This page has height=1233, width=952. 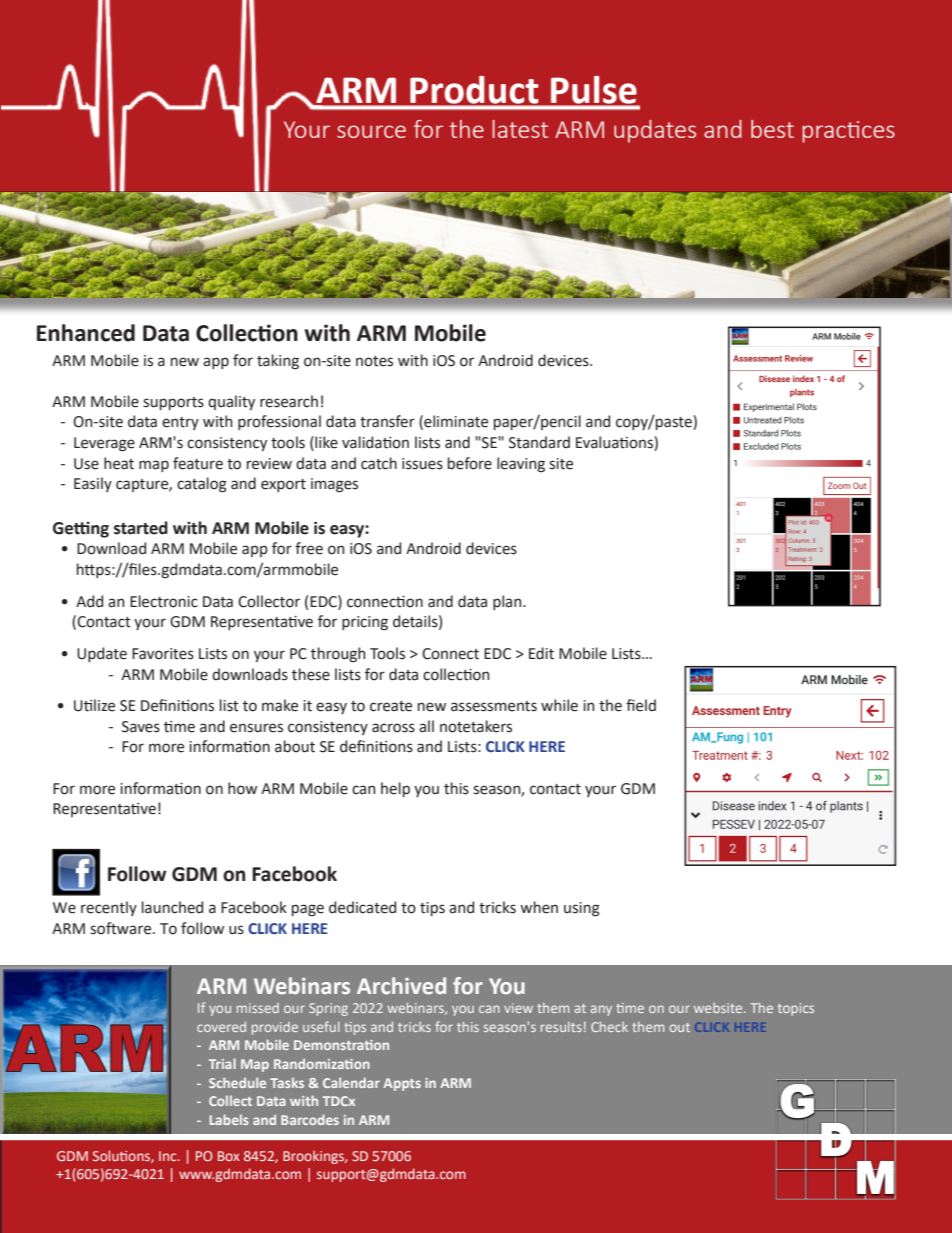 What do you see at coordinates (169, 1156) in the page?
I see `Inc` at bounding box center [169, 1156].
